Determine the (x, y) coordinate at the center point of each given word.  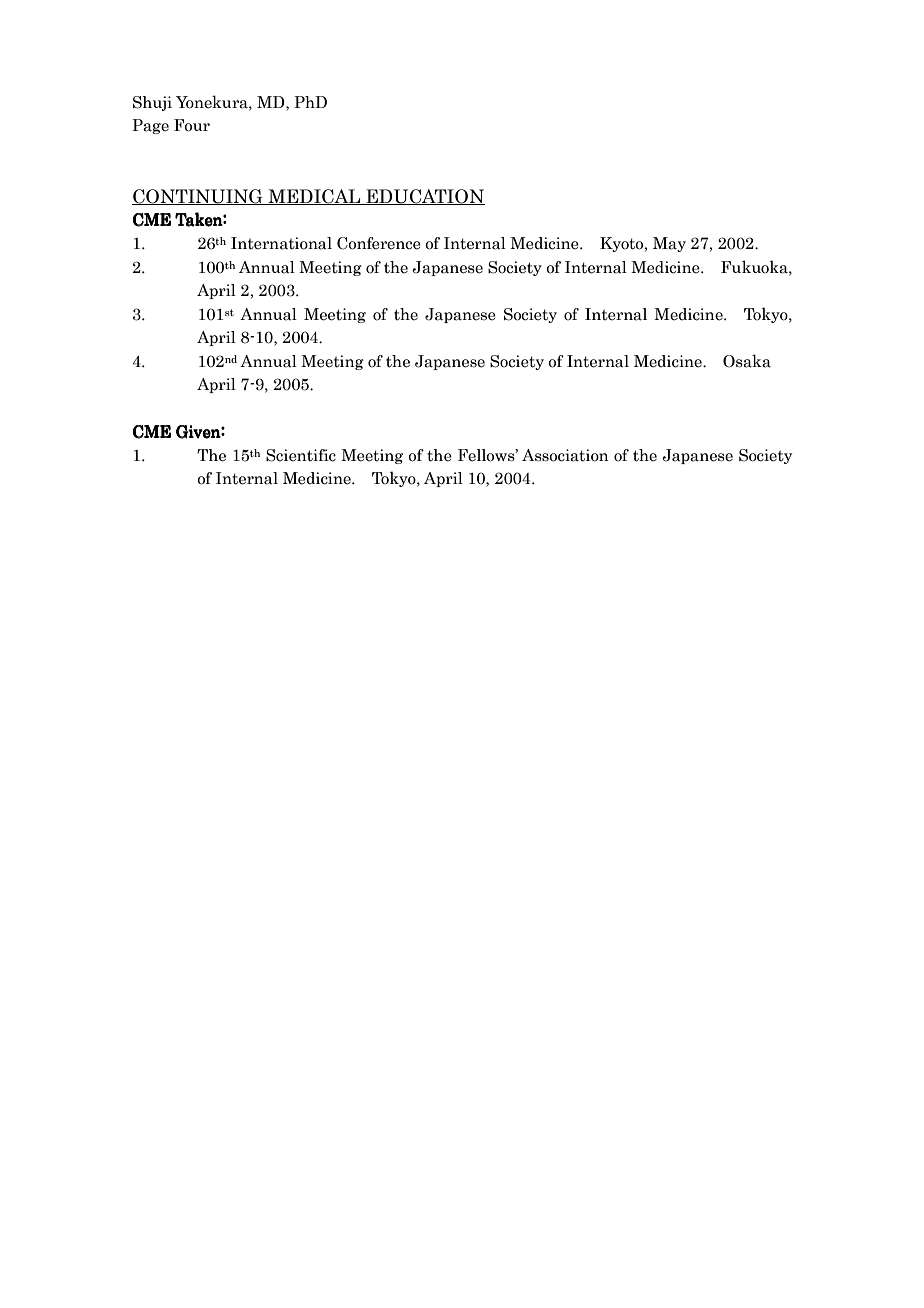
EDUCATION (424, 197)
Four (192, 125)
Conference (379, 243)
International (281, 243)
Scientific (301, 455)
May (669, 244)
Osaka (747, 361)
